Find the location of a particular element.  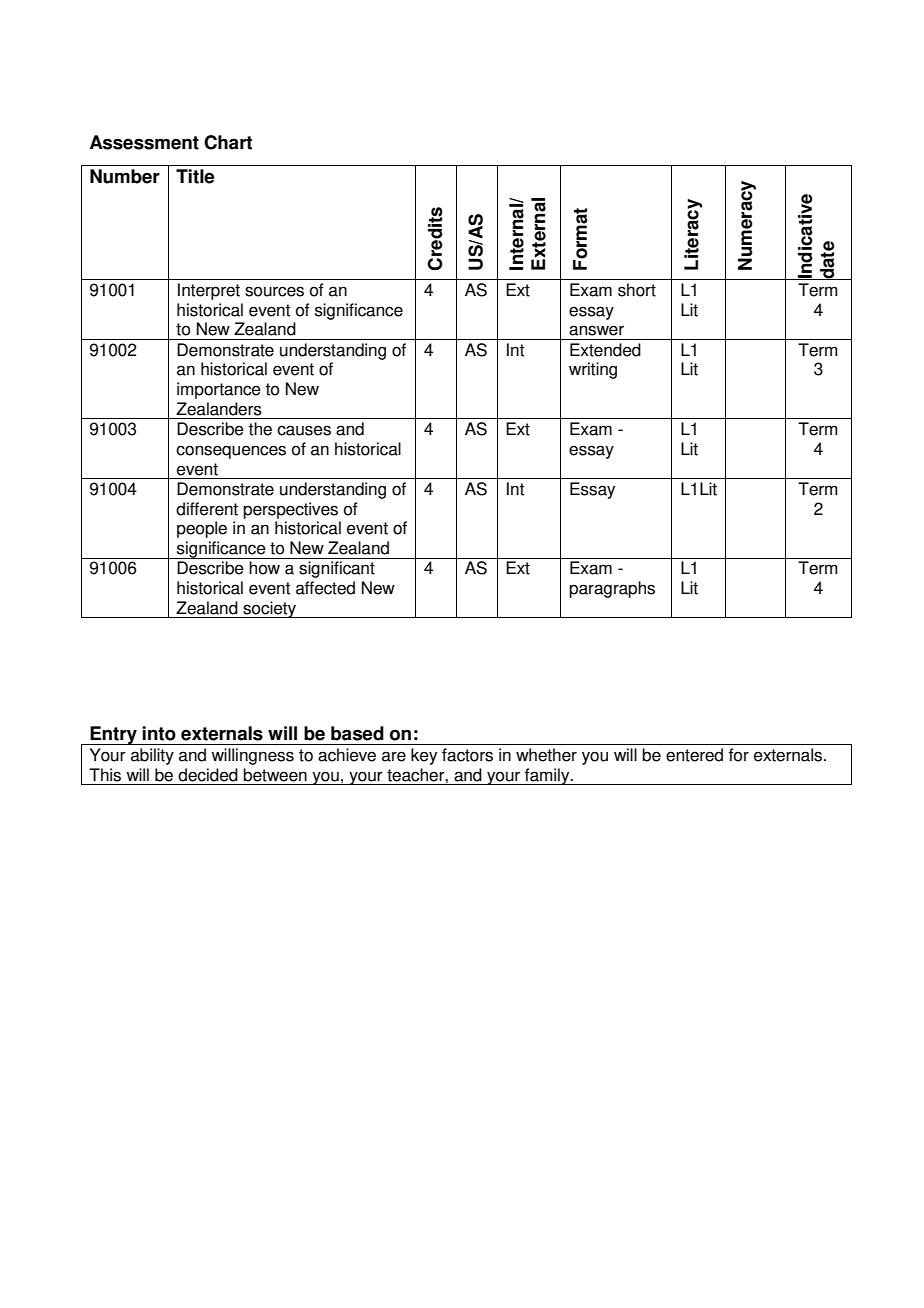

society is located at coordinates (269, 609).
